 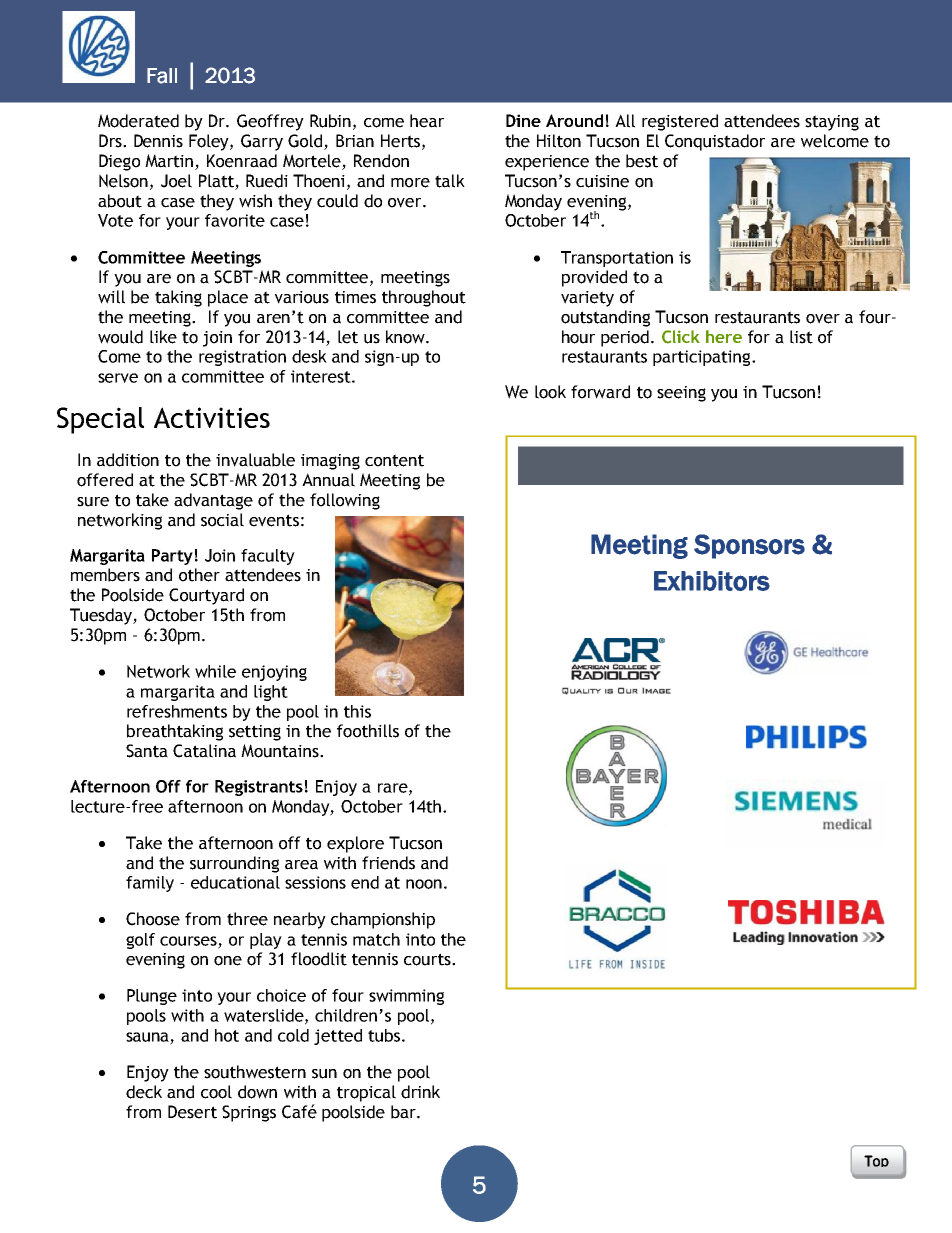 I want to click on staying, so click(x=832, y=123).
